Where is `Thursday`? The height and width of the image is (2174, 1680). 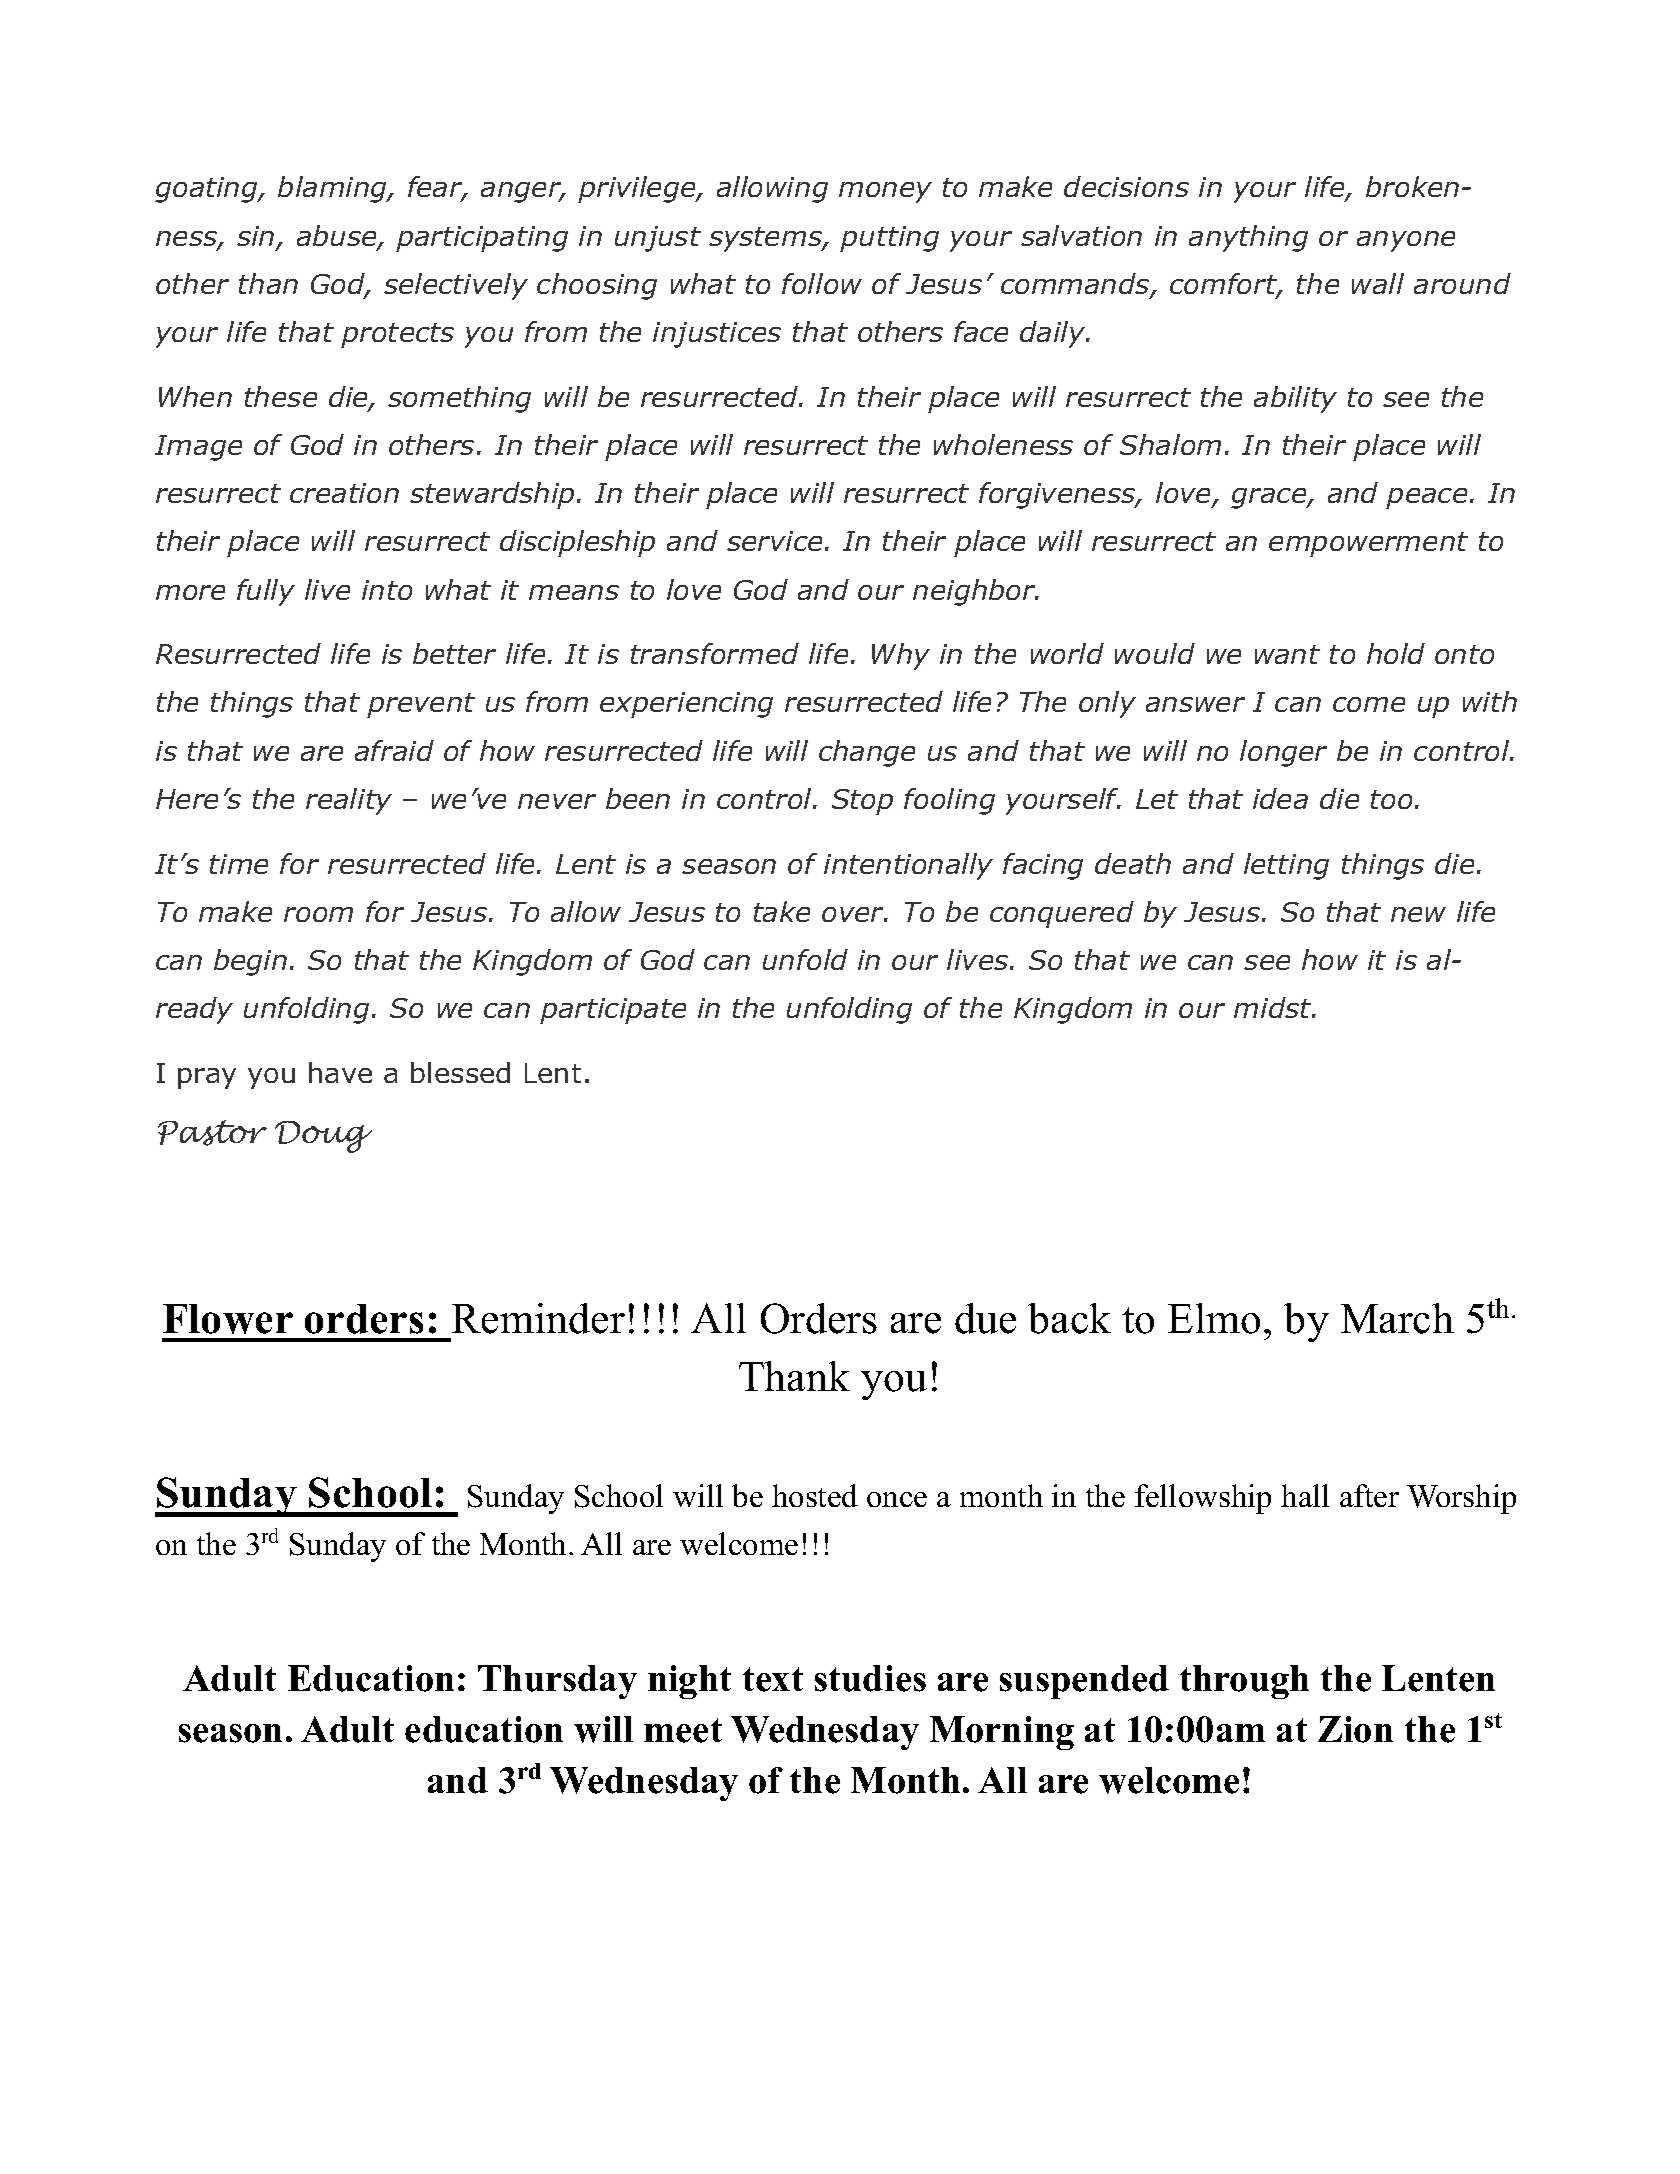 Thursday is located at coordinates (557, 1682).
